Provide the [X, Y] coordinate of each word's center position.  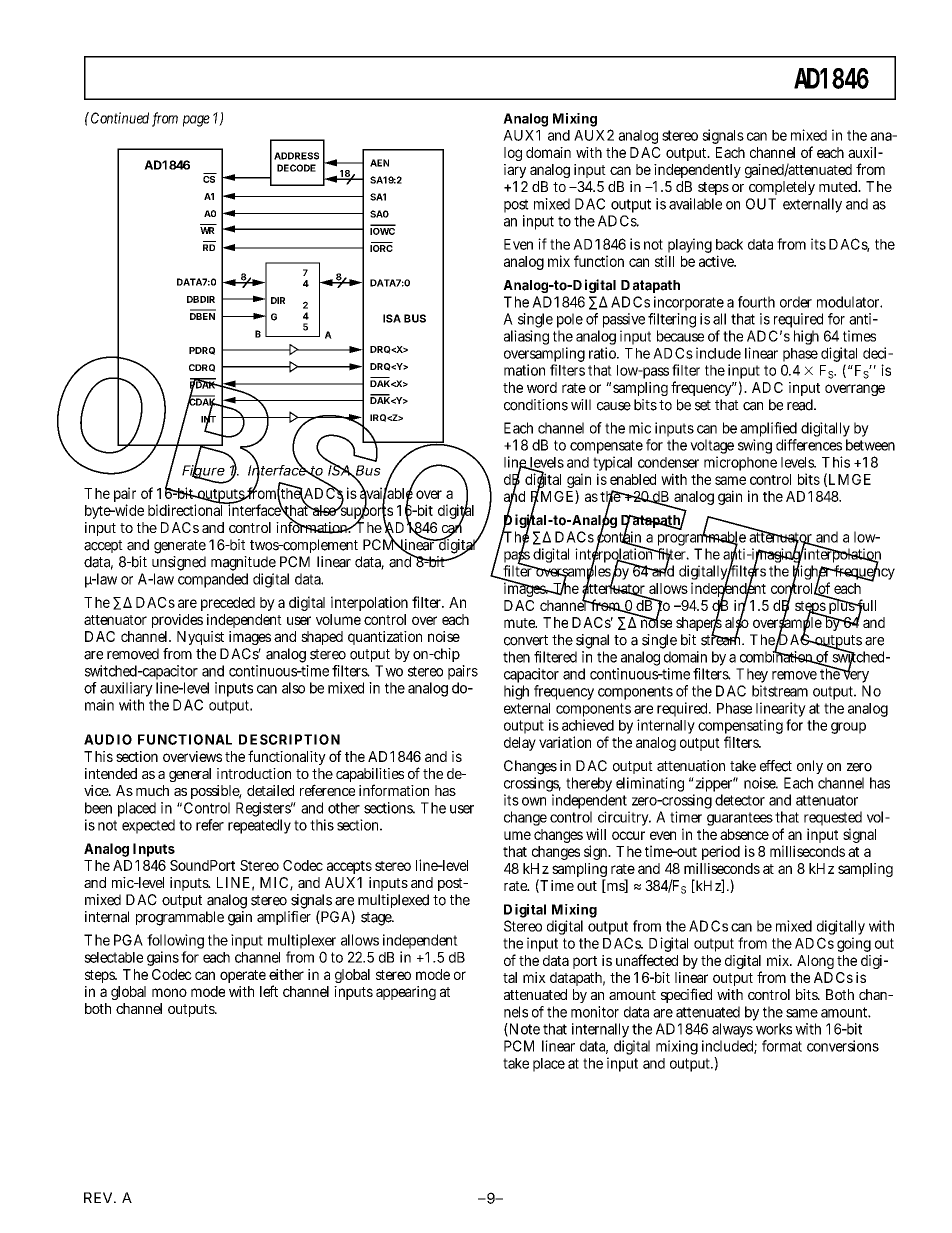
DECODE [296, 168]
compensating [740, 728]
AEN [379, 163]
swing [755, 446]
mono [169, 992]
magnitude [243, 563]
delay [520, 744]
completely [782, 188]
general [190, 775]
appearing [406, 993]
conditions [536, 405]
